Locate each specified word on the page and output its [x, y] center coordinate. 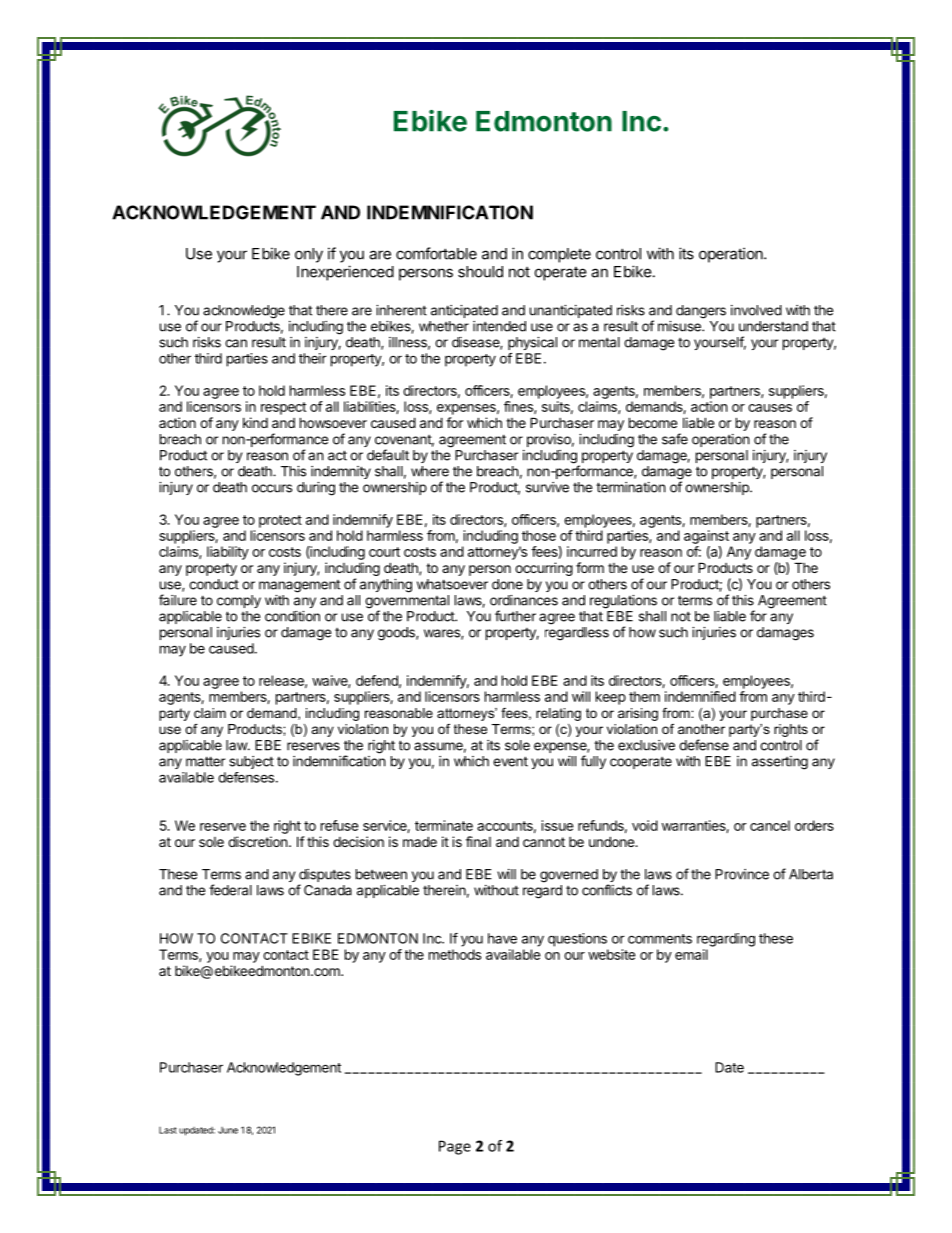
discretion [257, 841]
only [309, 255]
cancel [770, 825]
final [478, 841]
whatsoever [452, 584]
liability [228, 553]
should [480, 272]
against [706, 537]
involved [756, 310]
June [228, 1130]
